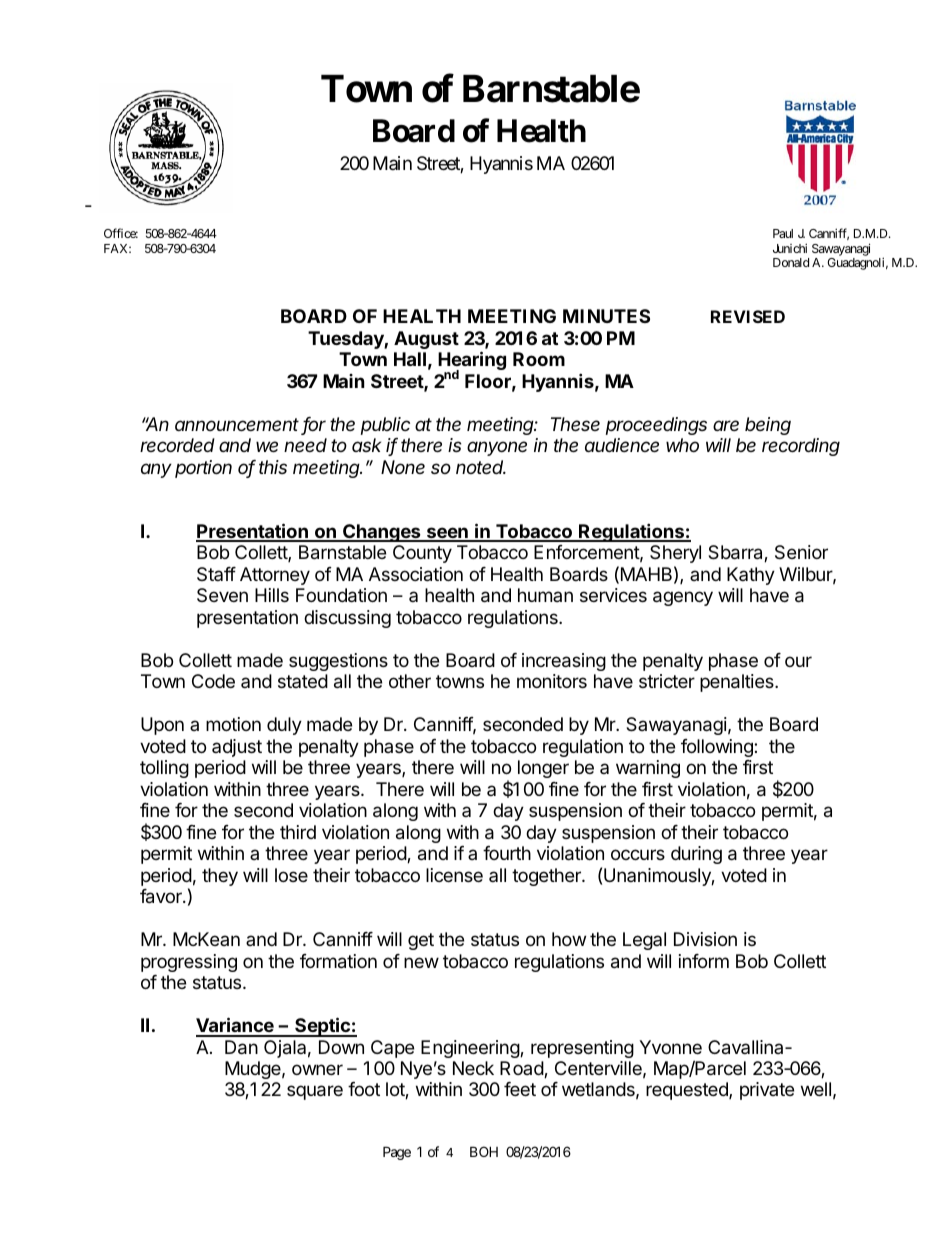 The image size is (952, 1233). Describe the element at coordinates (298, 832) in the screenshot. I see `third` at that location.
